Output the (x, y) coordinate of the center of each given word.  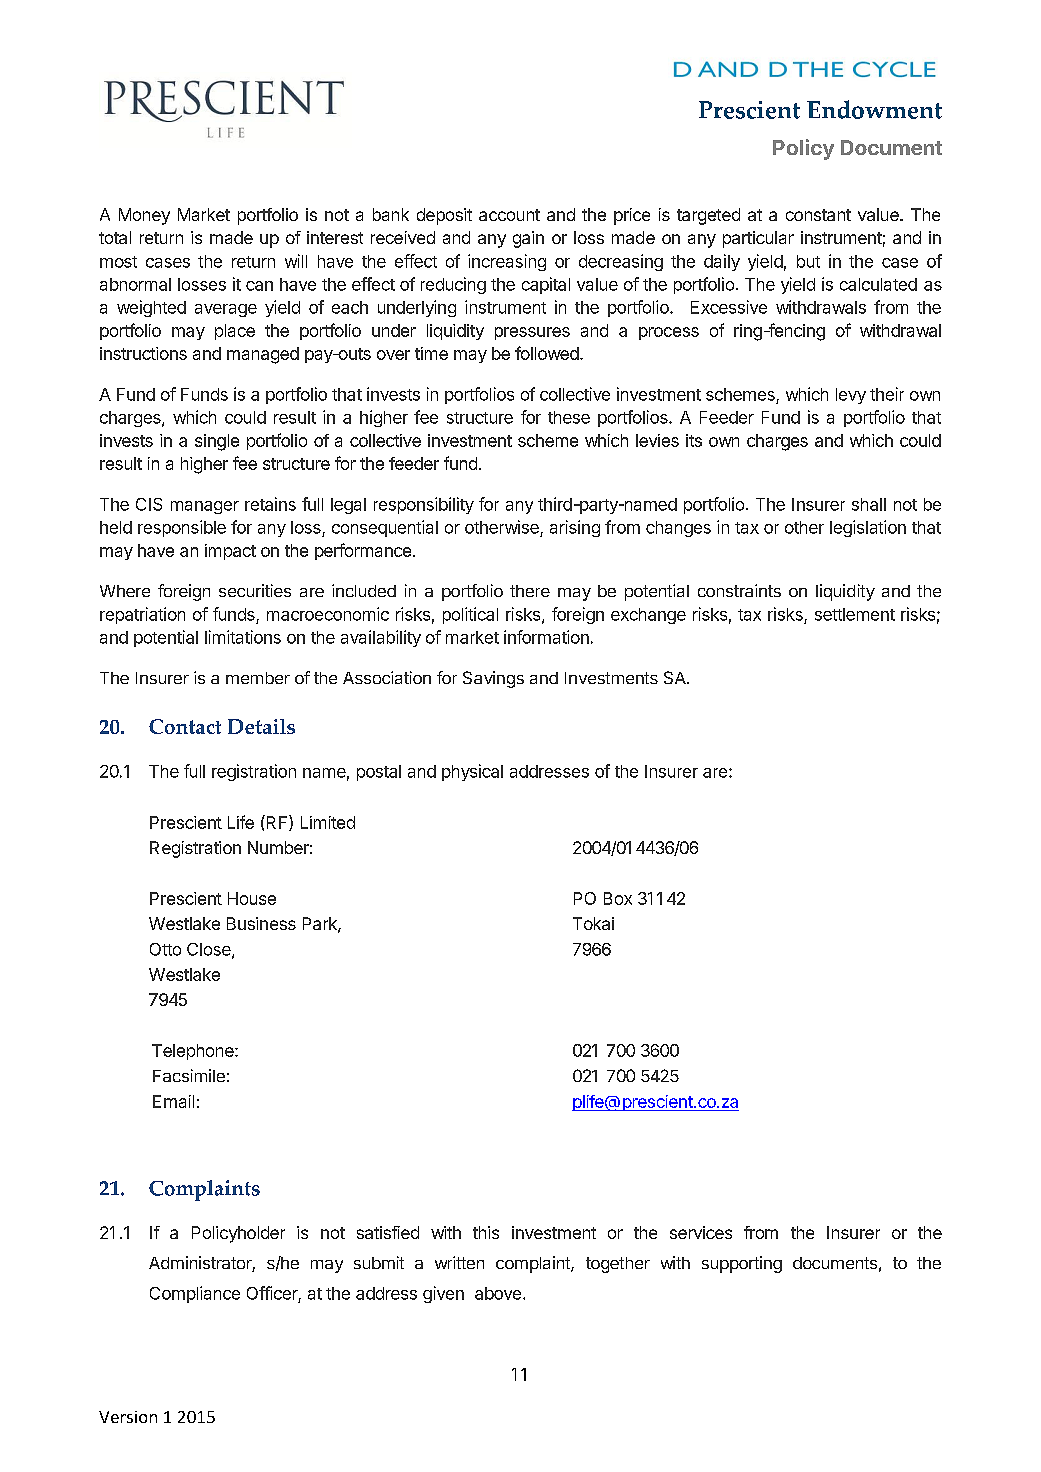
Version (128, 1417)
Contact (185, 726)
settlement (855, 614)
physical (472, 772)
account (509, 215)
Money (144, 216)
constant (818, 215)
